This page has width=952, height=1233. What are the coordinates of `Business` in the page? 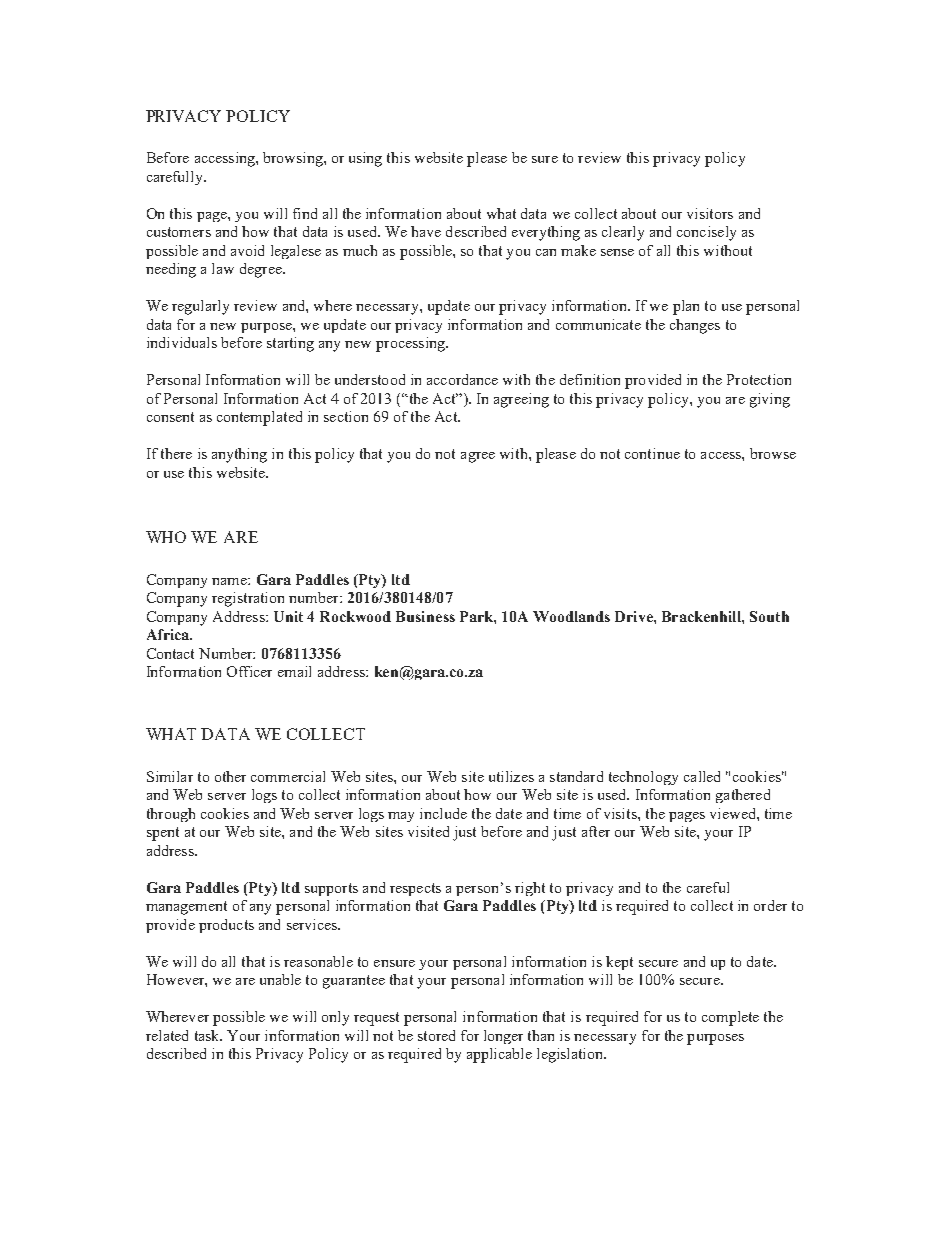 It's located at (425, 616).
